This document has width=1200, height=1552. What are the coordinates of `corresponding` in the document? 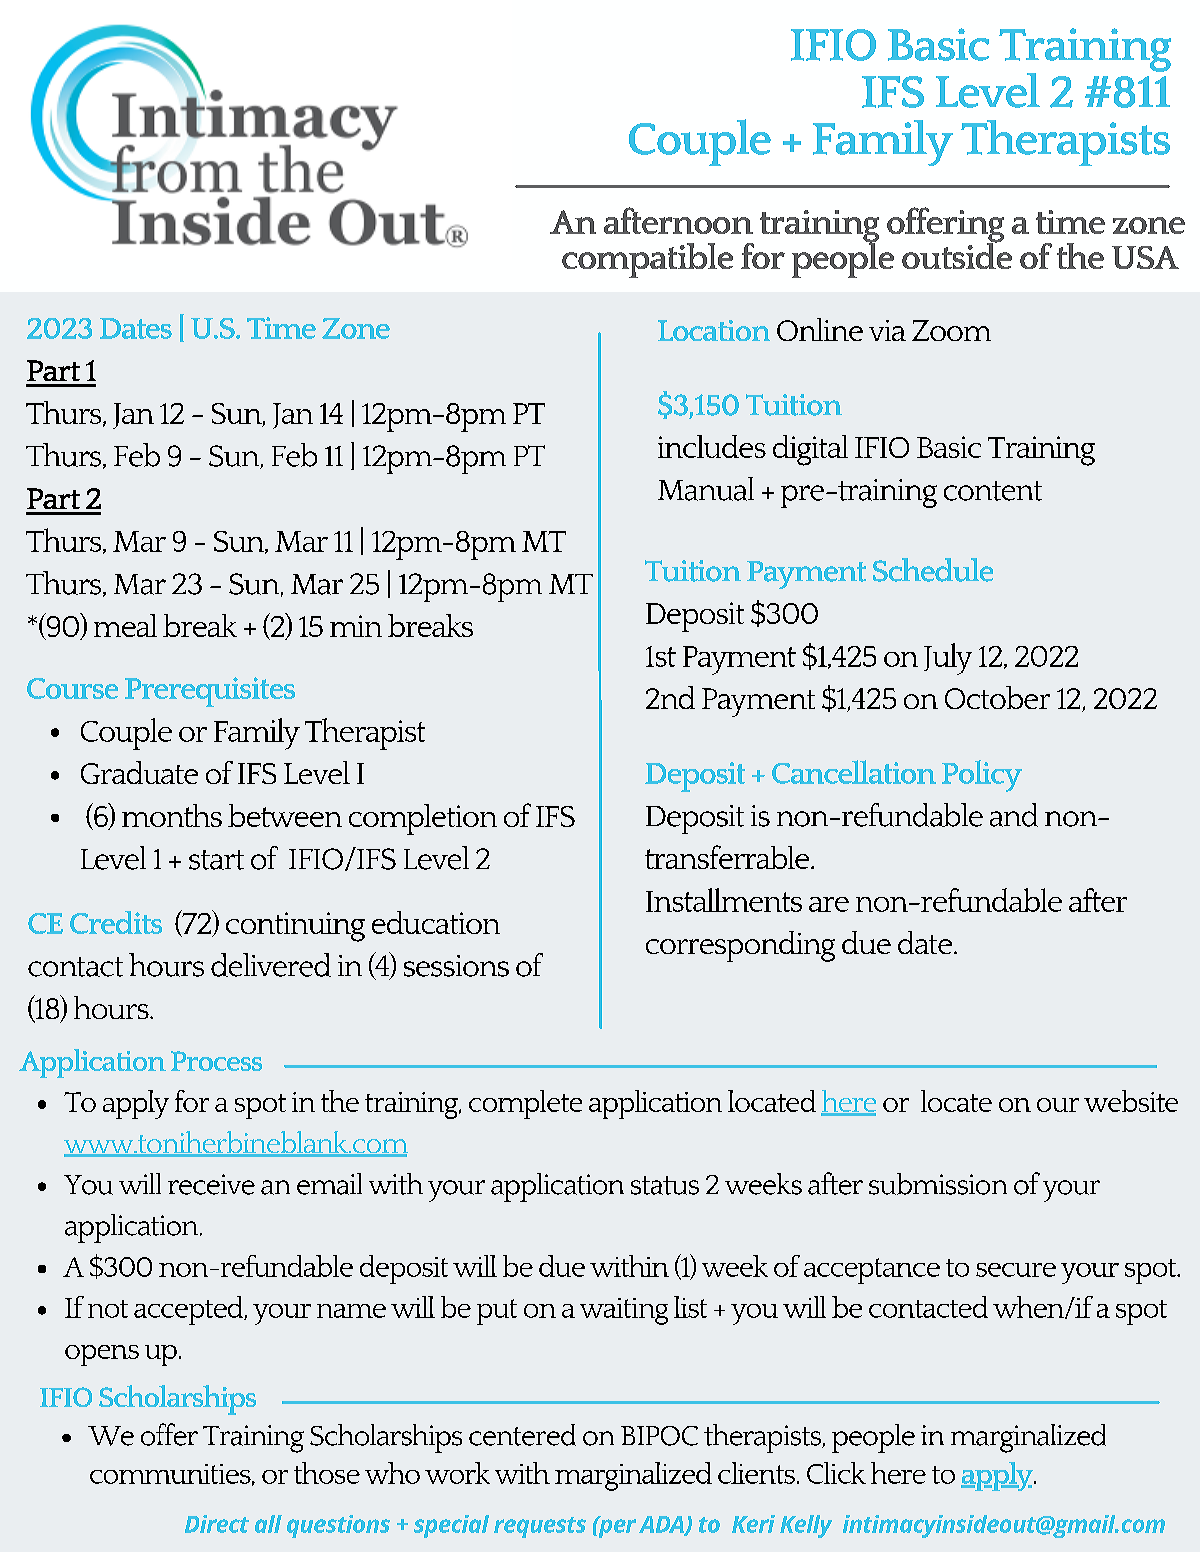 It's located at (740, 946).
